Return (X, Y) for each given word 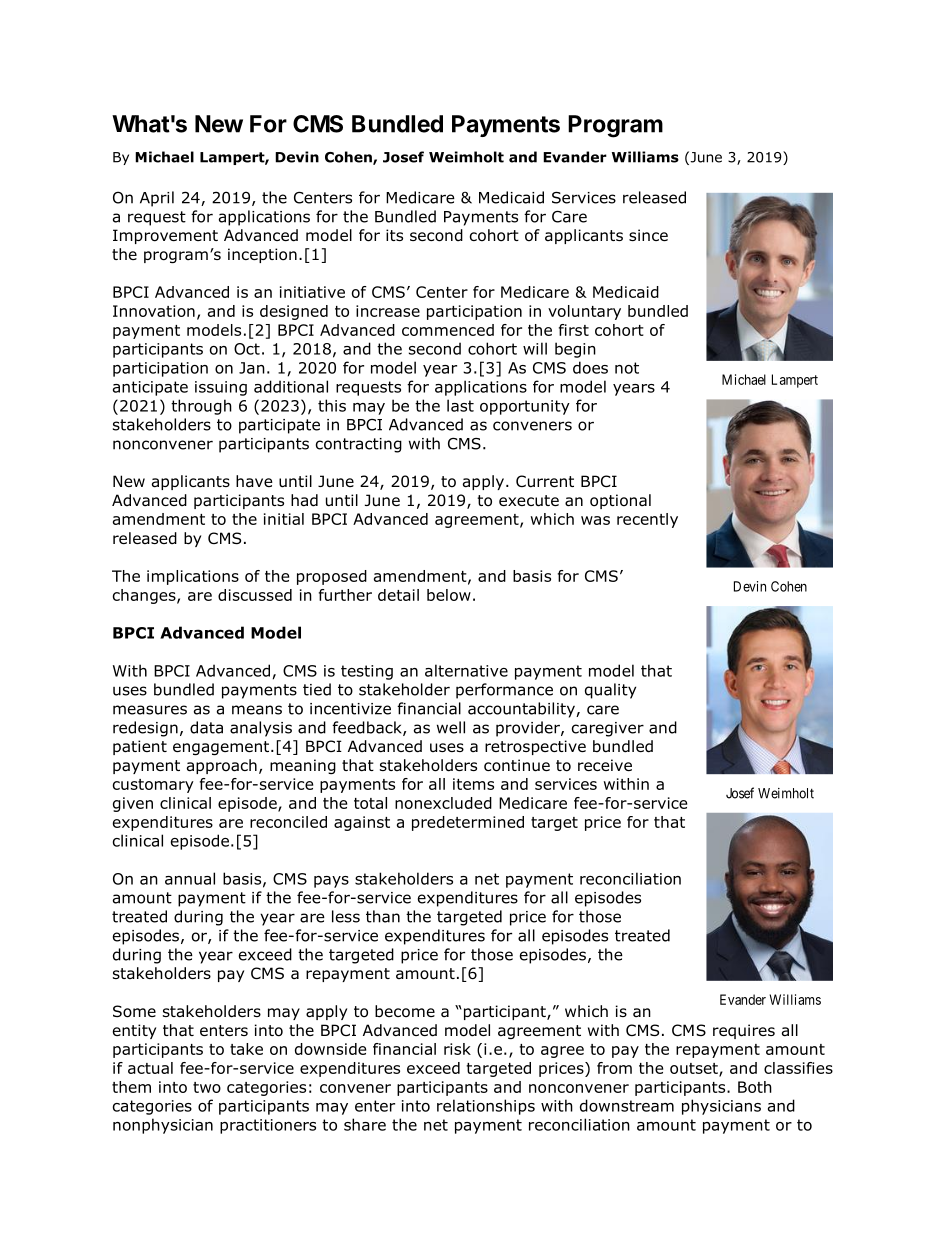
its (394, 235)
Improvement (165, 236)
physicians (721, 1107)
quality (610, 691)
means (257, 710)
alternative (466, 670)
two (207, 1087)
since (648, 235)
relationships (486, 1107)
